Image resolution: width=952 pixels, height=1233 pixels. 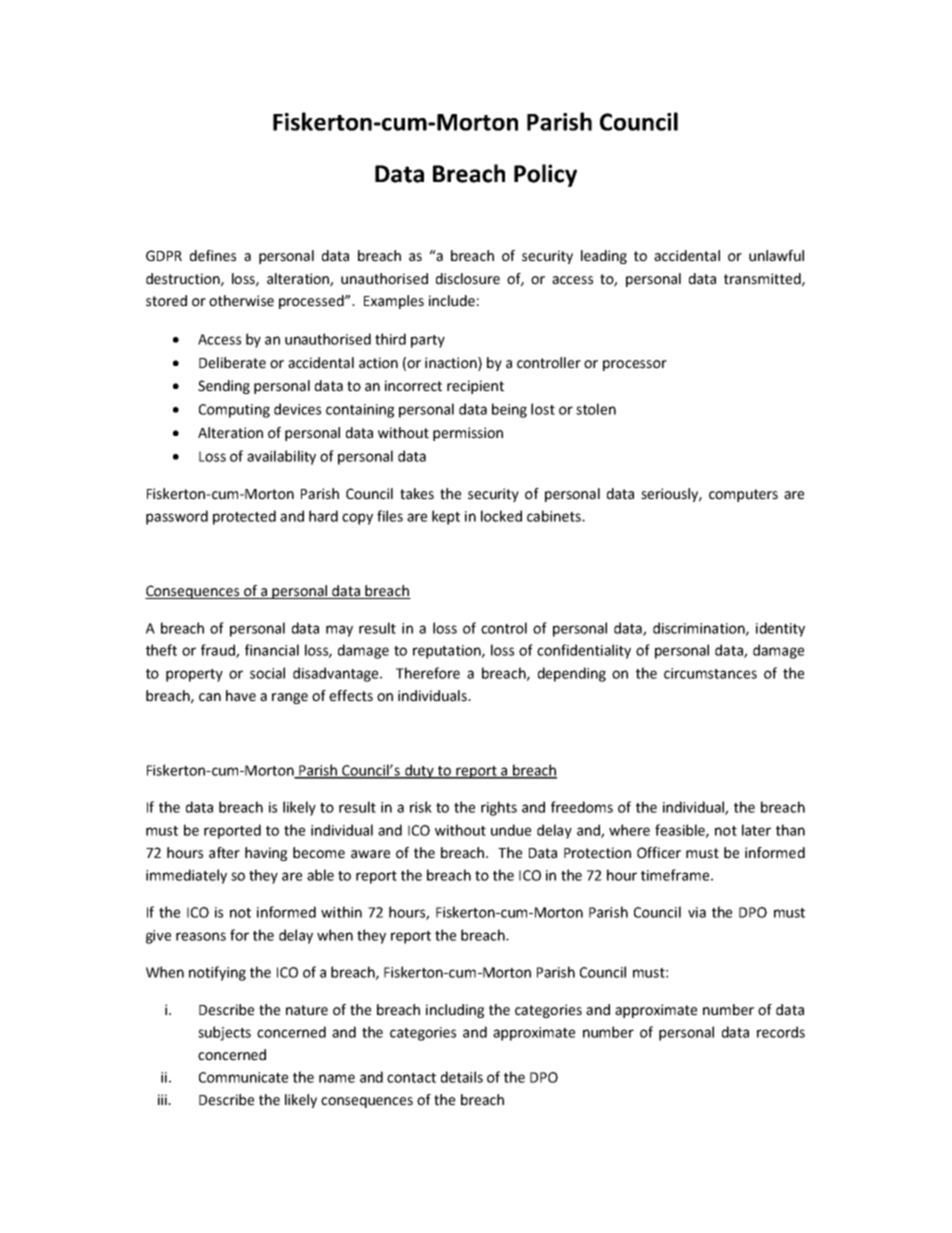 What do you see at coordinates (224, 853) in the screenshot?
I see `after` at bounding box center [224, 853].
